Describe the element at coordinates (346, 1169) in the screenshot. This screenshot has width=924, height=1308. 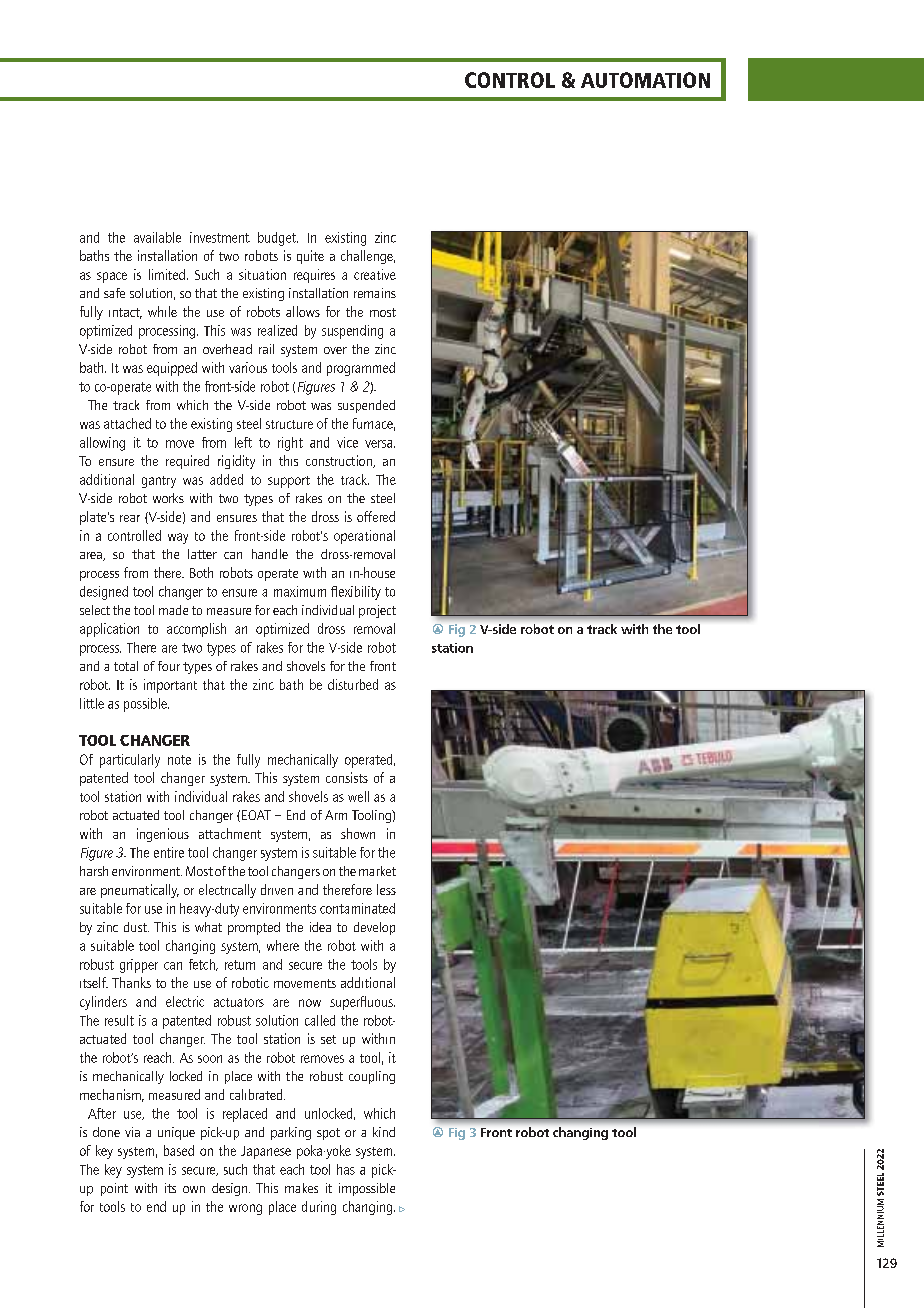
I see `has` at that location.
